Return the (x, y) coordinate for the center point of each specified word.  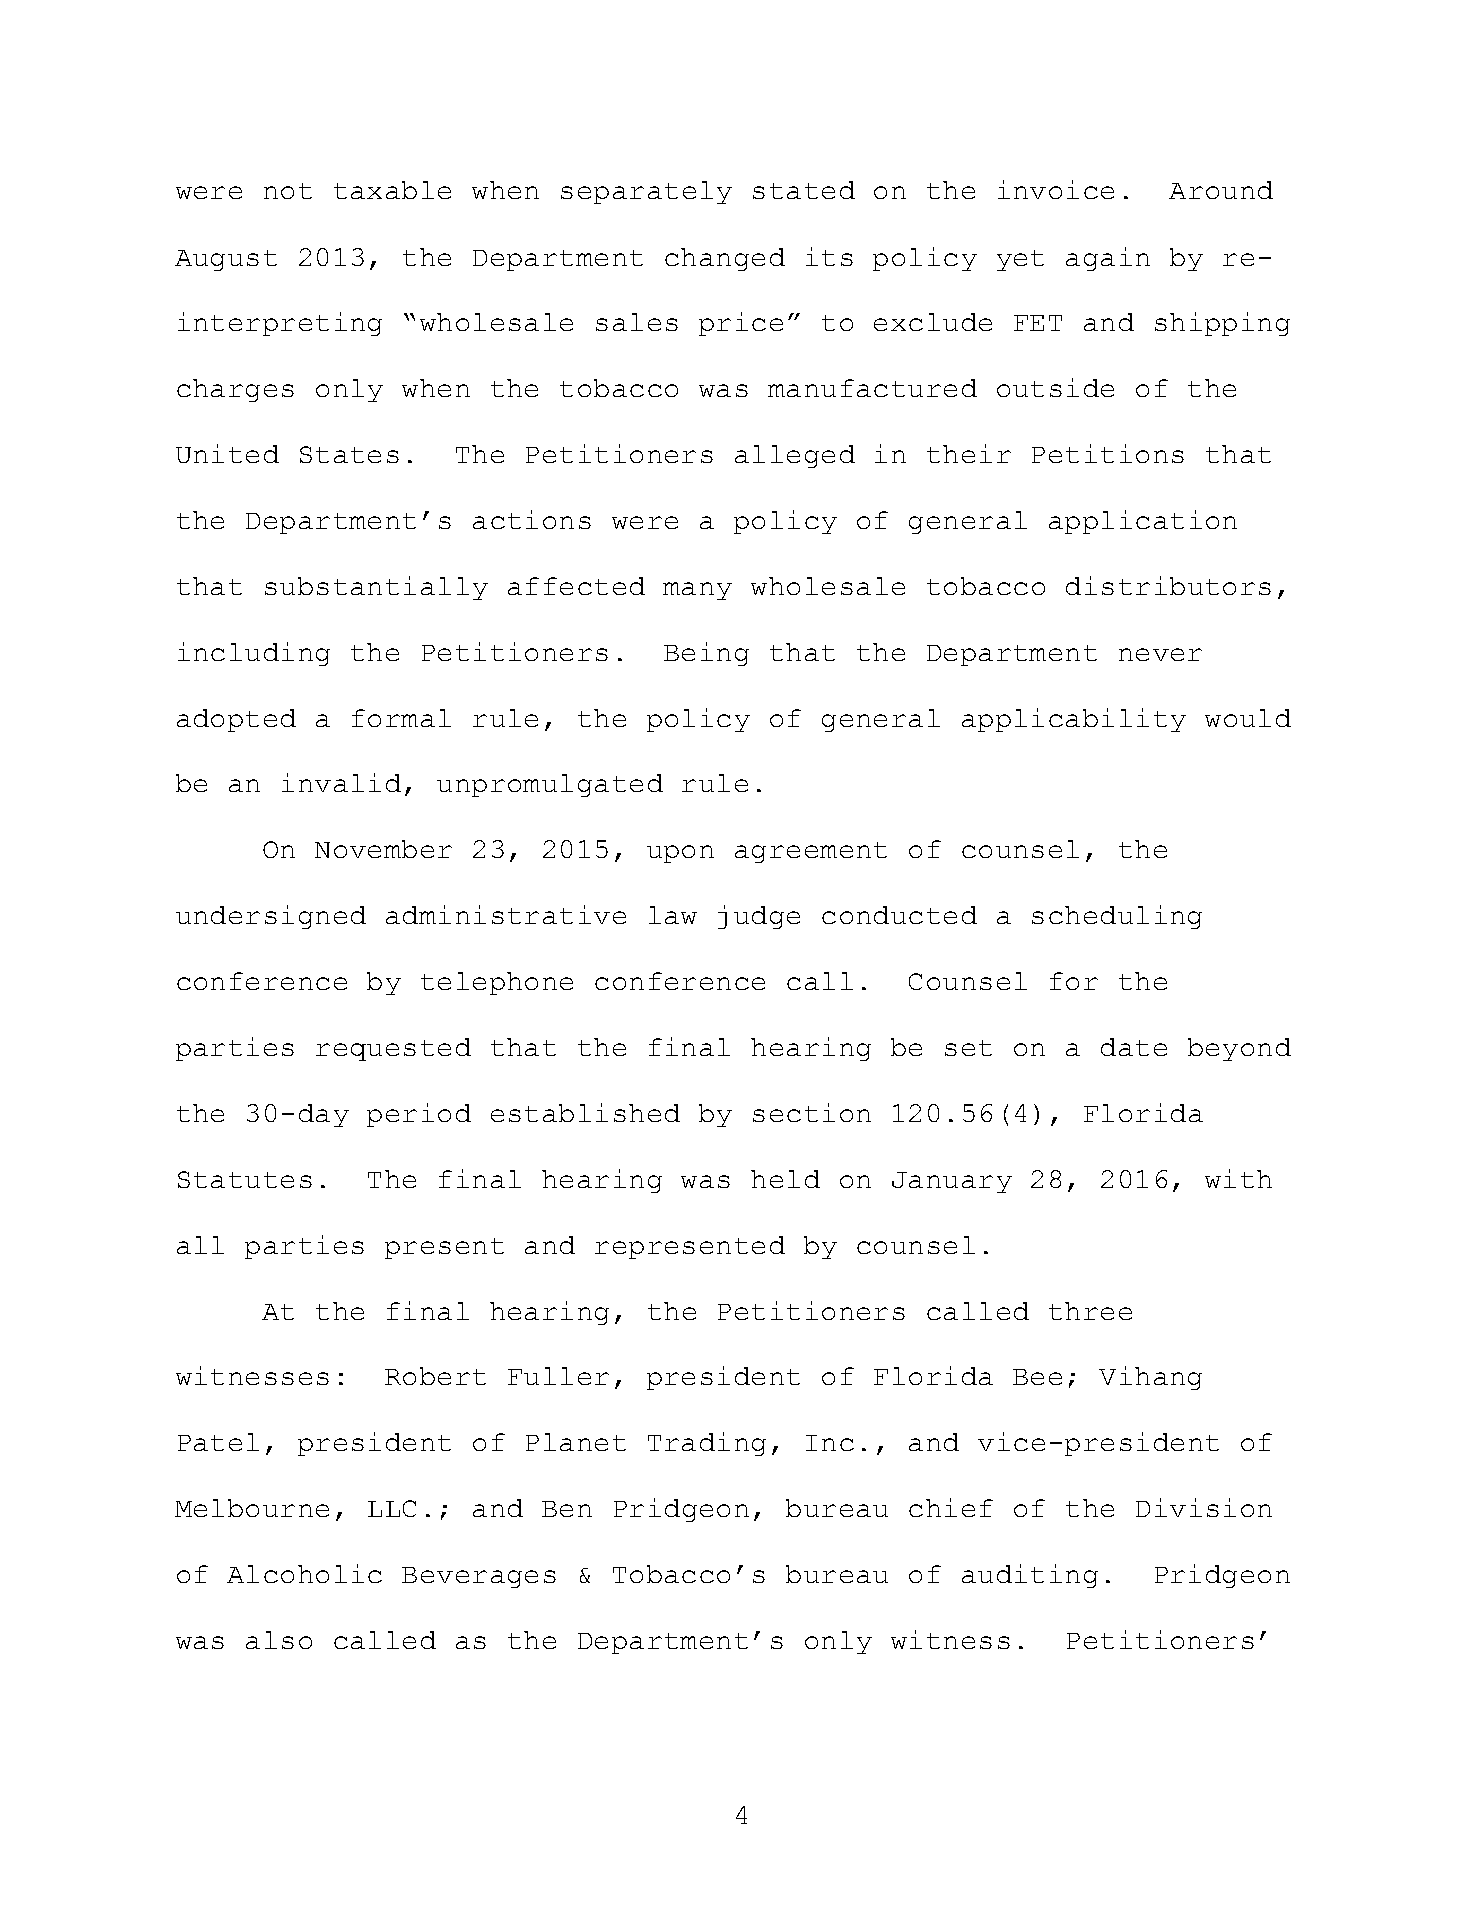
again (1108, 259)
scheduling (1117, 917)
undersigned (271, 917)
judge (759, 917)
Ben (567, 1509)
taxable (392, 190)
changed (725, 259)
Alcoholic (304, 1573)
